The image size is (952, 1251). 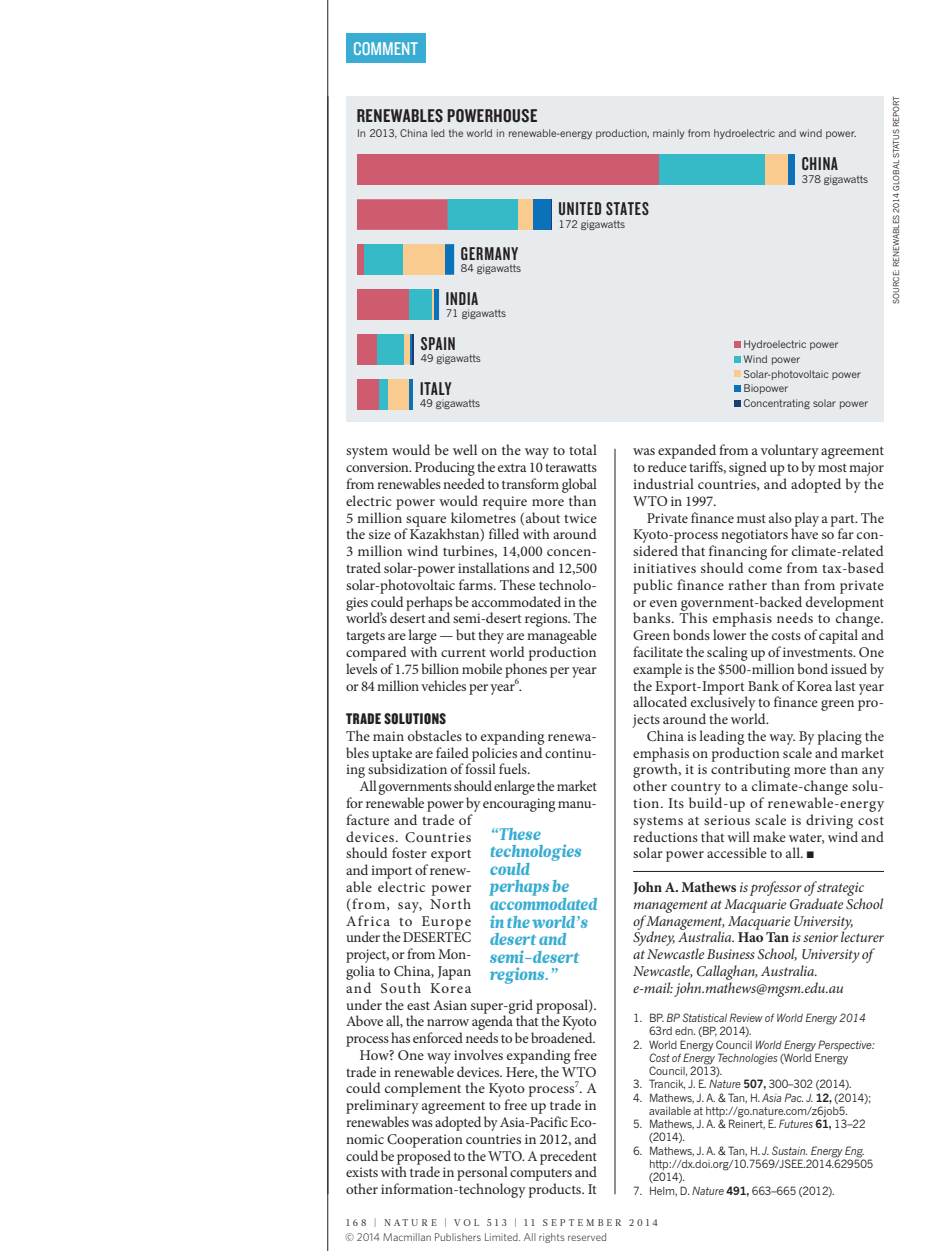 I want to click on reserved, so click(x=587, y=1237).
